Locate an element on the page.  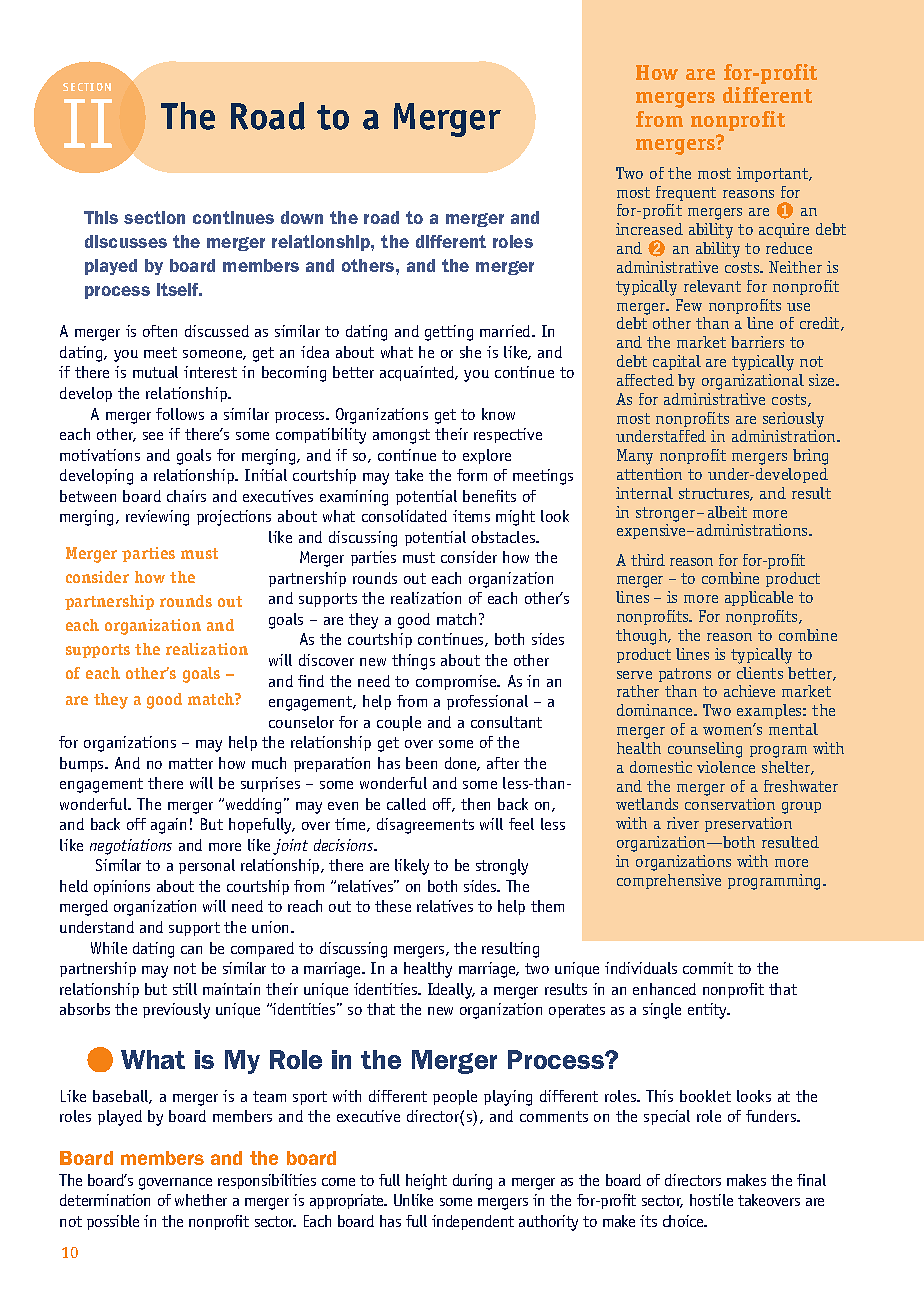
preservation is located at coordinates (748, 824).
